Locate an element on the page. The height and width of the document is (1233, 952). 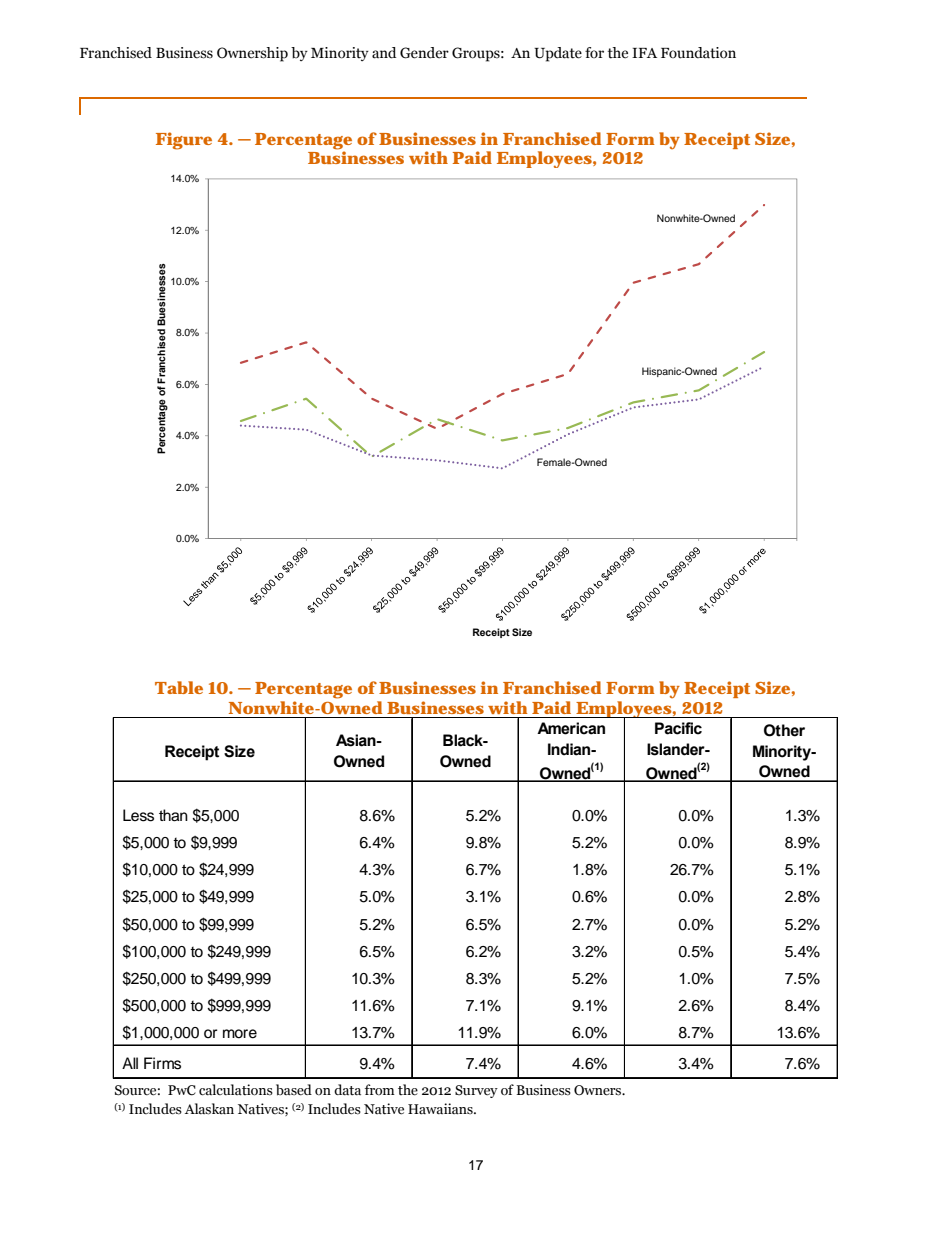
Hawaiians is located at coordinates (441, 1109).
